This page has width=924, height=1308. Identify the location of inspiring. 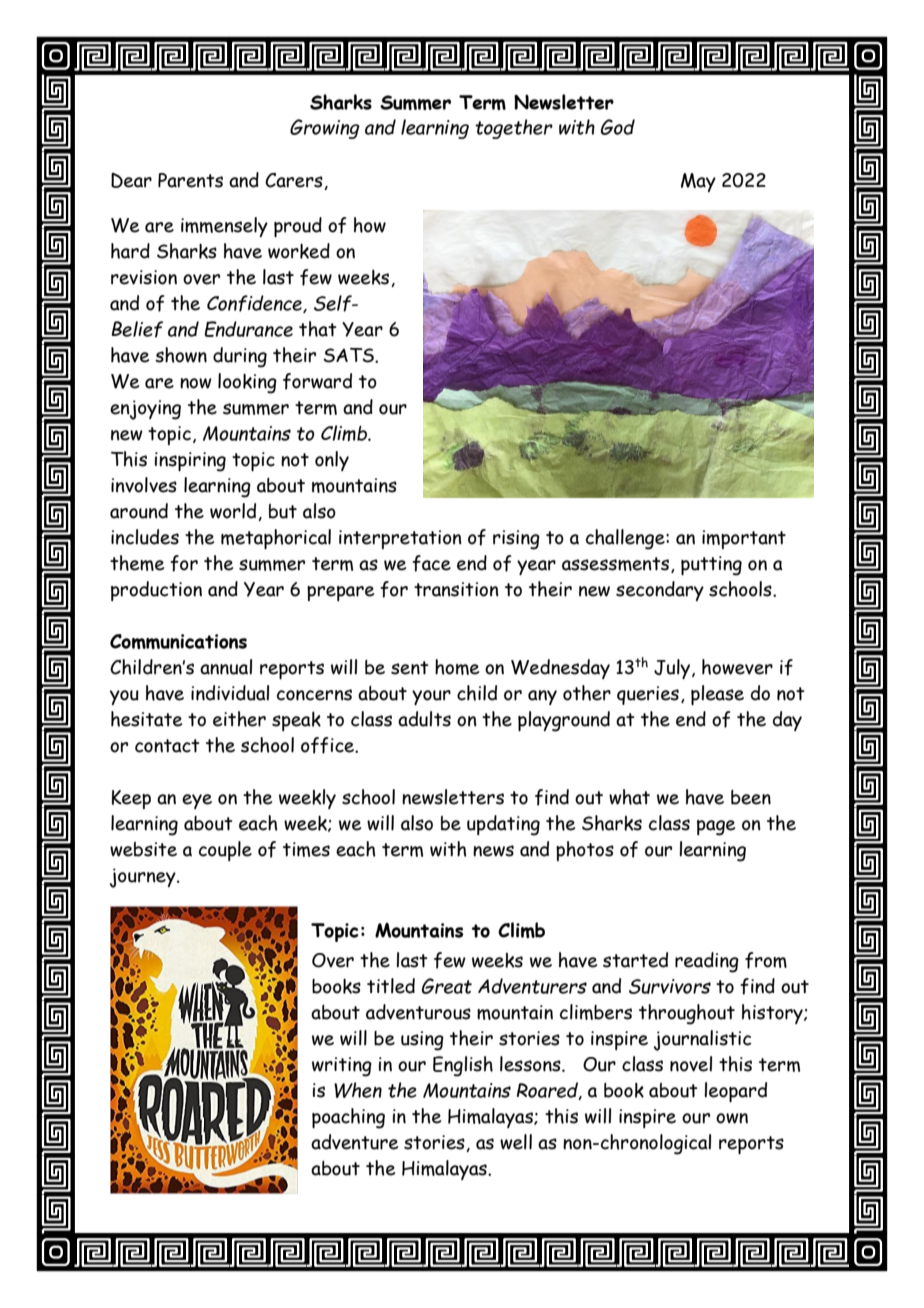
(190, 462).
